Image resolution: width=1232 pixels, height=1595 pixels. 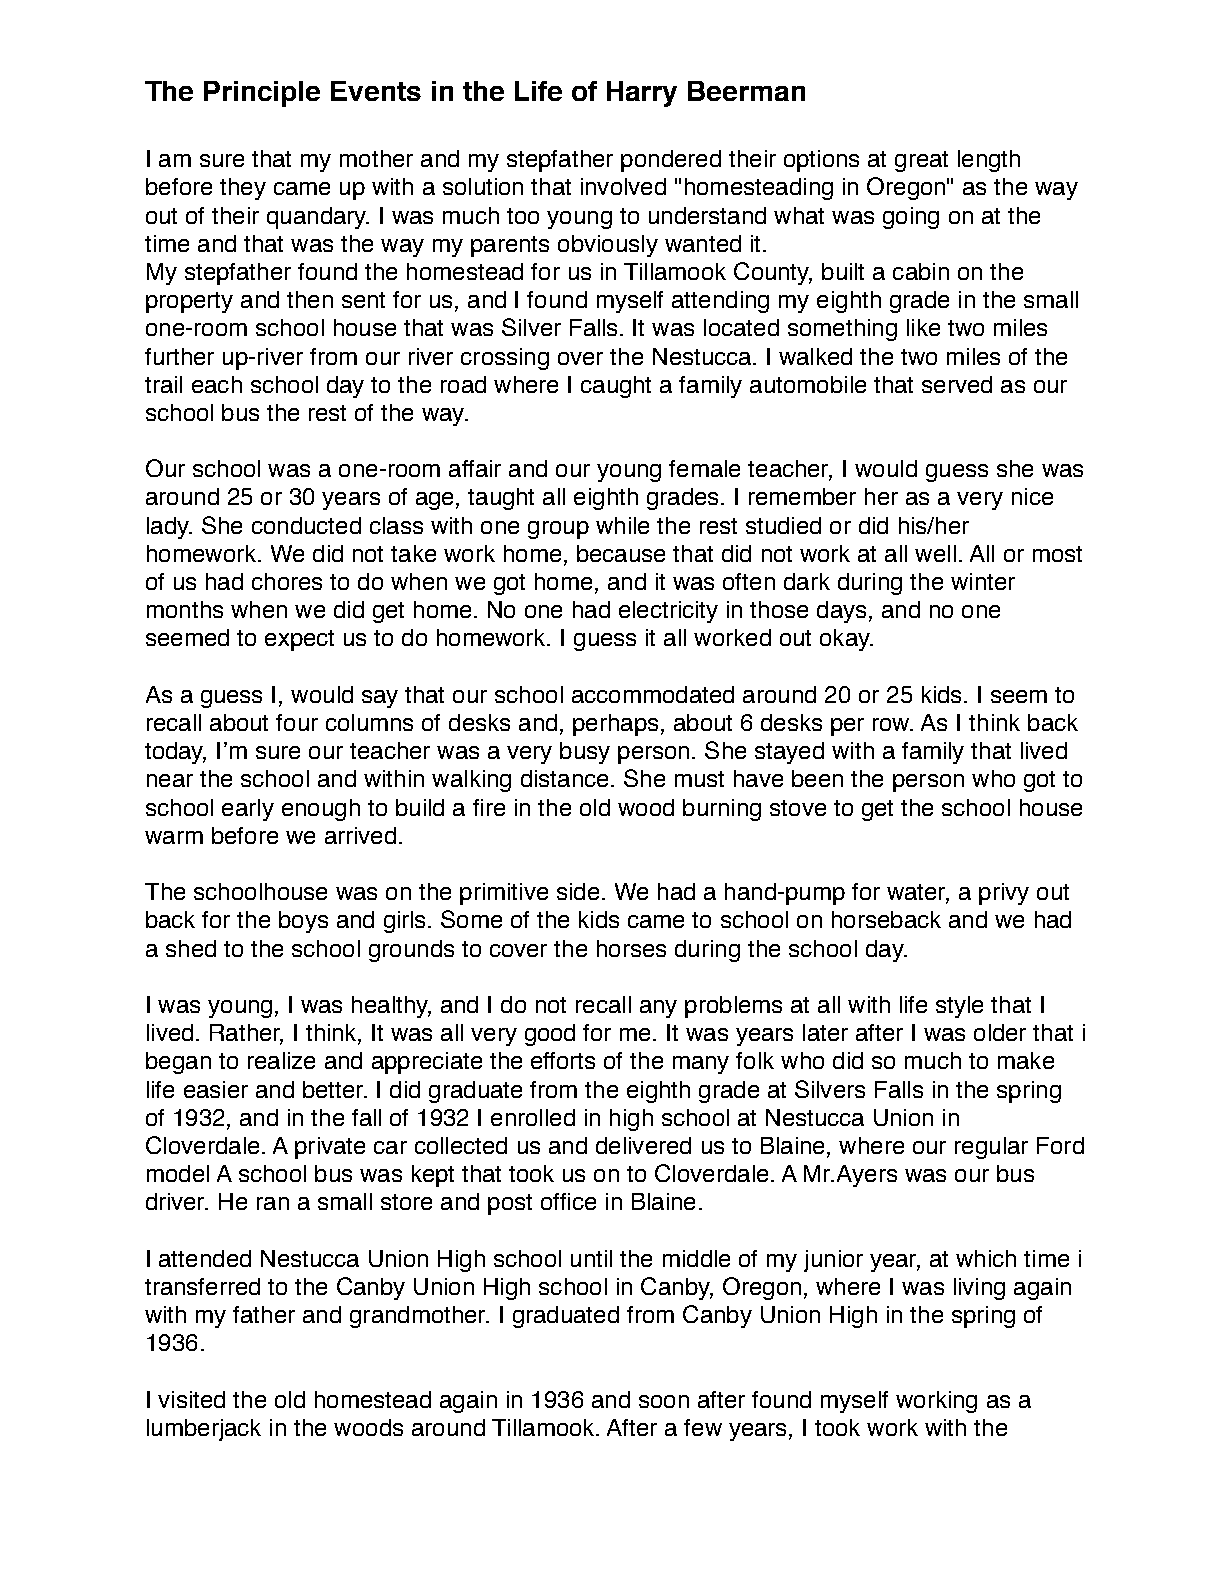 I want to click on four, so click(x=297, y=722).
